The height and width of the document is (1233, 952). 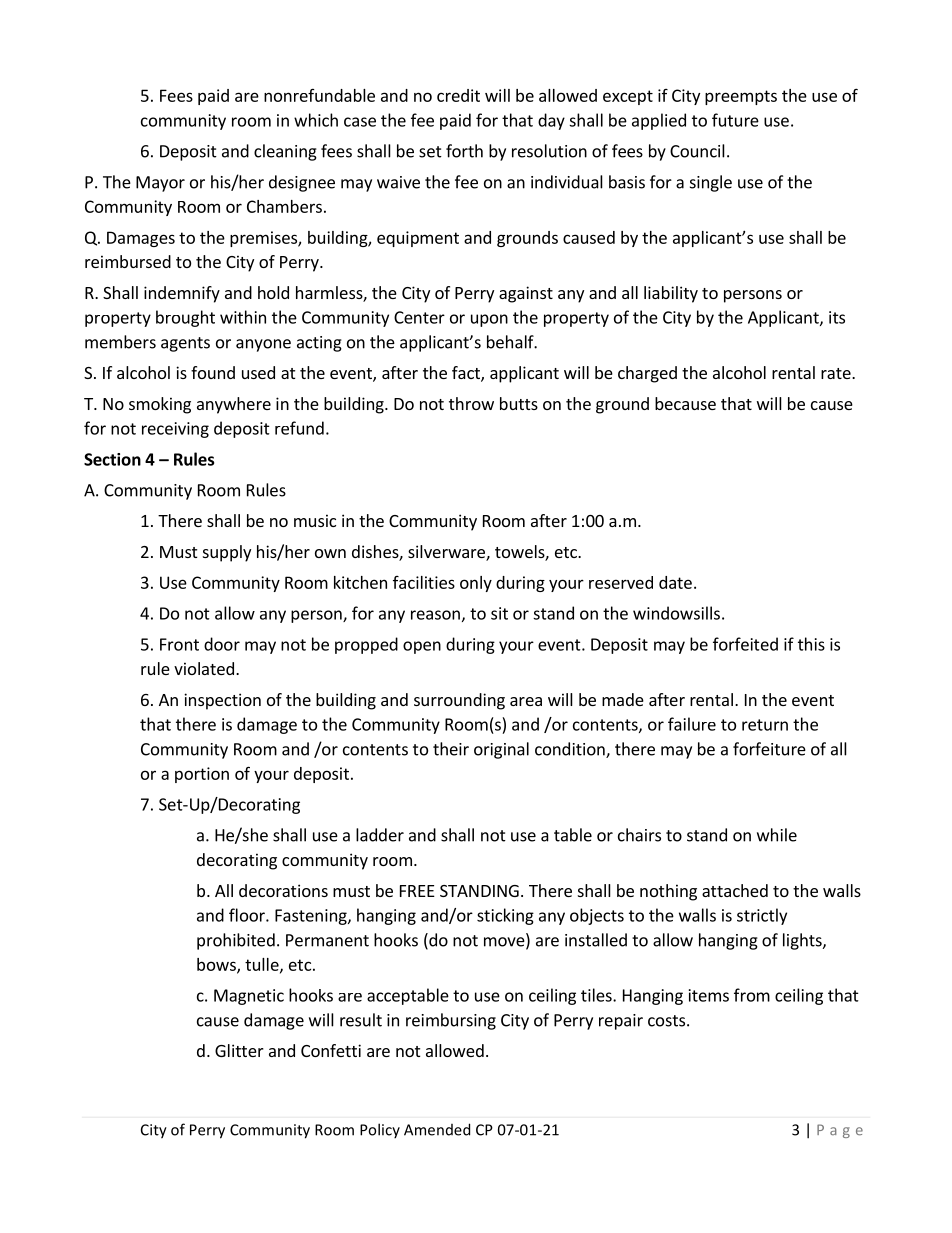 I want to click on reason, so click(x=435, y=615).
